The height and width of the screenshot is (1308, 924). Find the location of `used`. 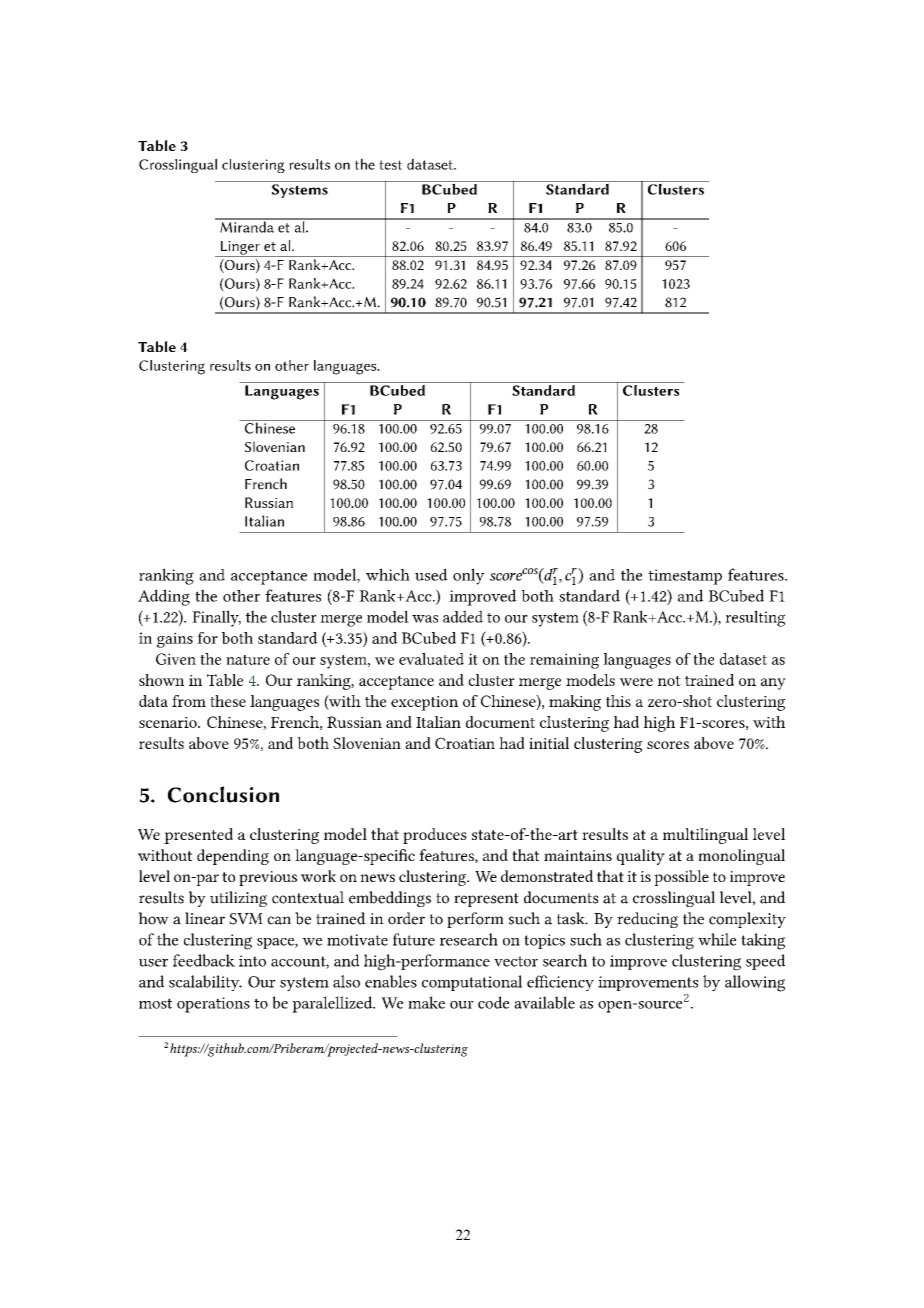

used is located at coordinates (431, 574).
